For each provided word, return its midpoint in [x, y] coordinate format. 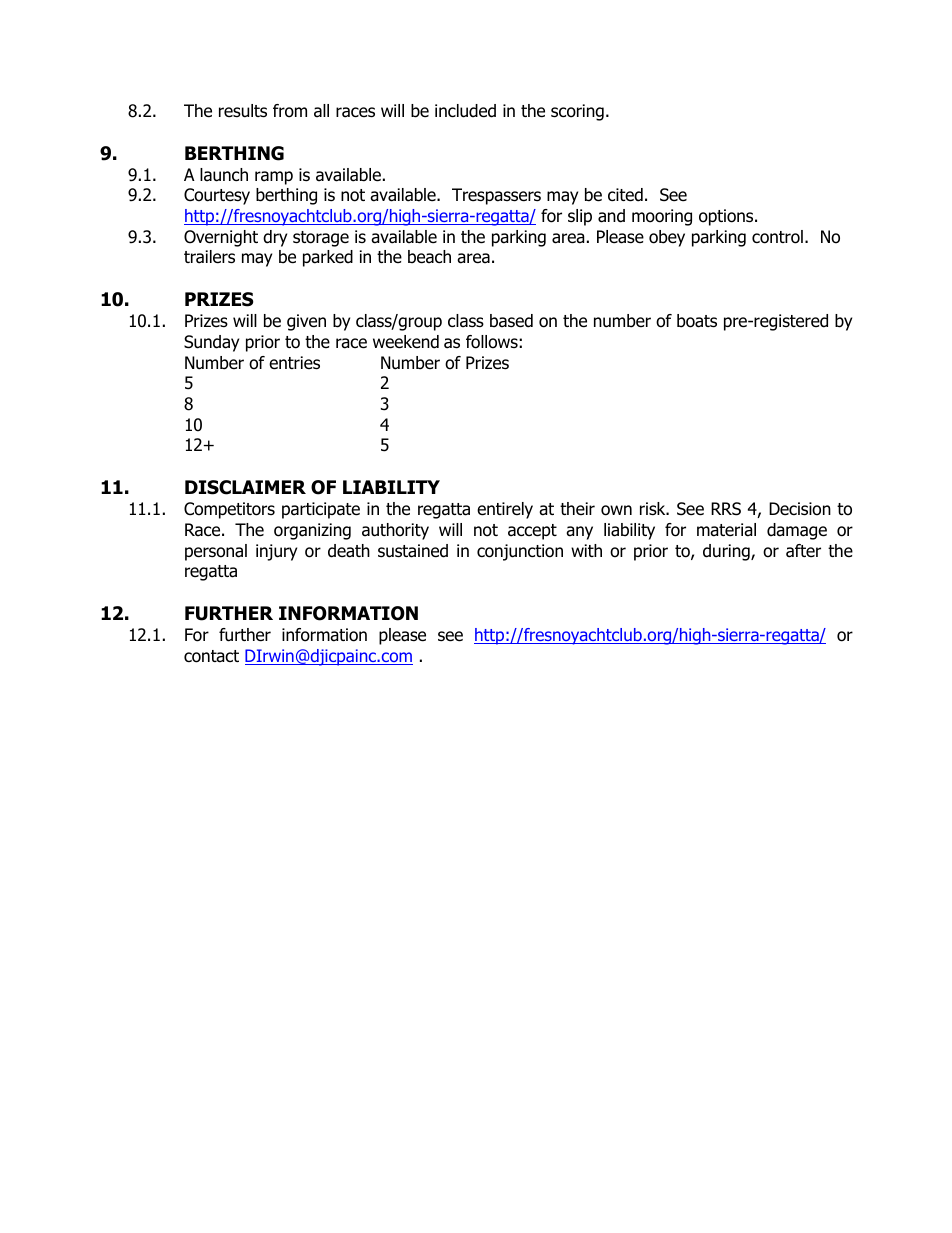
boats [697, 321]
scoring [577, 112]
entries [294, 363]
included [465, 111]
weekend [406, 342]
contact [211, 656]
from [290, 111]
